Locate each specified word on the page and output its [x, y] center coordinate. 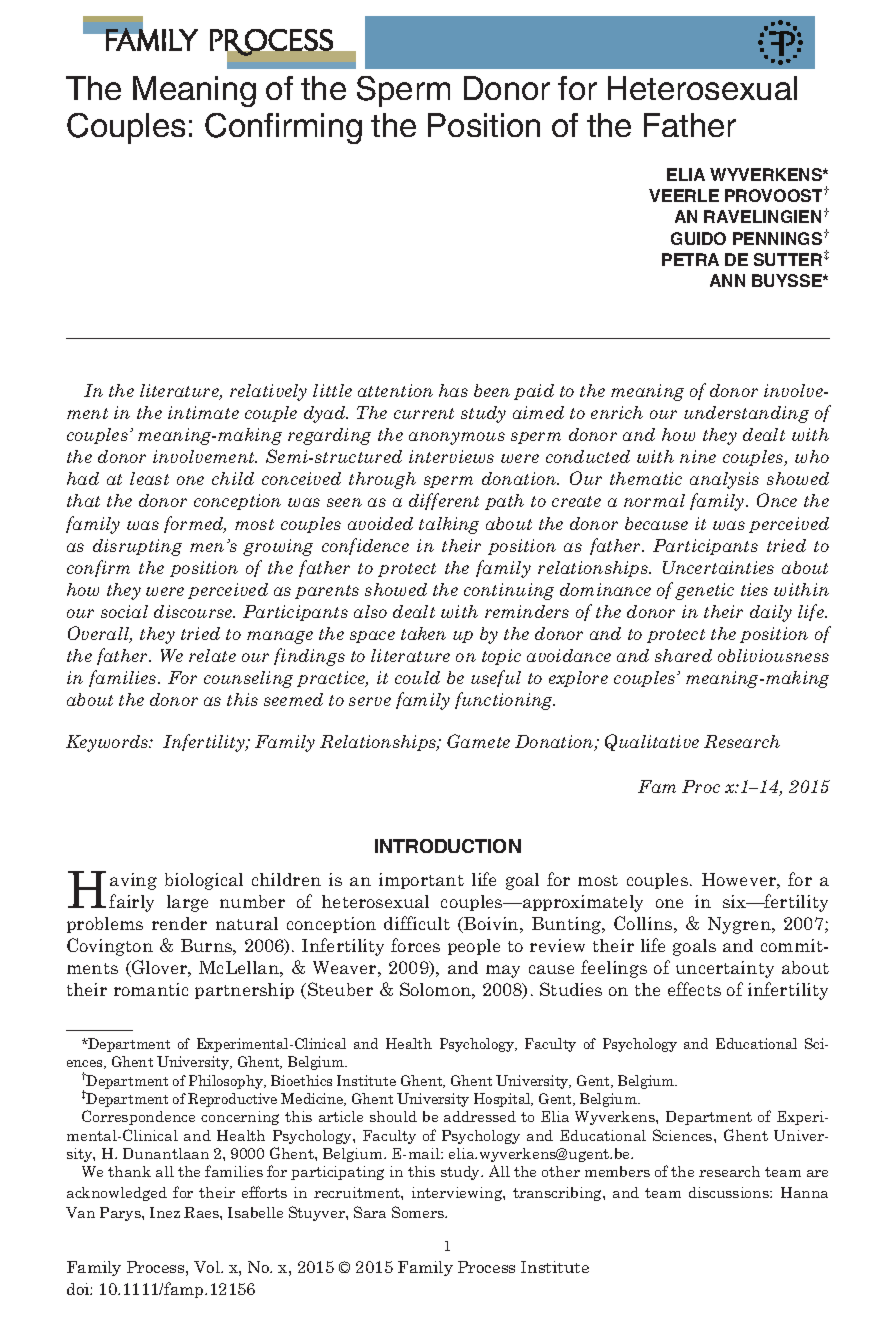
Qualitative [652, 742]
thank [129, 1171]
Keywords [108, 743]
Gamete [478, 741]
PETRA [690, 259]
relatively [268, 392]
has [453, 390]
